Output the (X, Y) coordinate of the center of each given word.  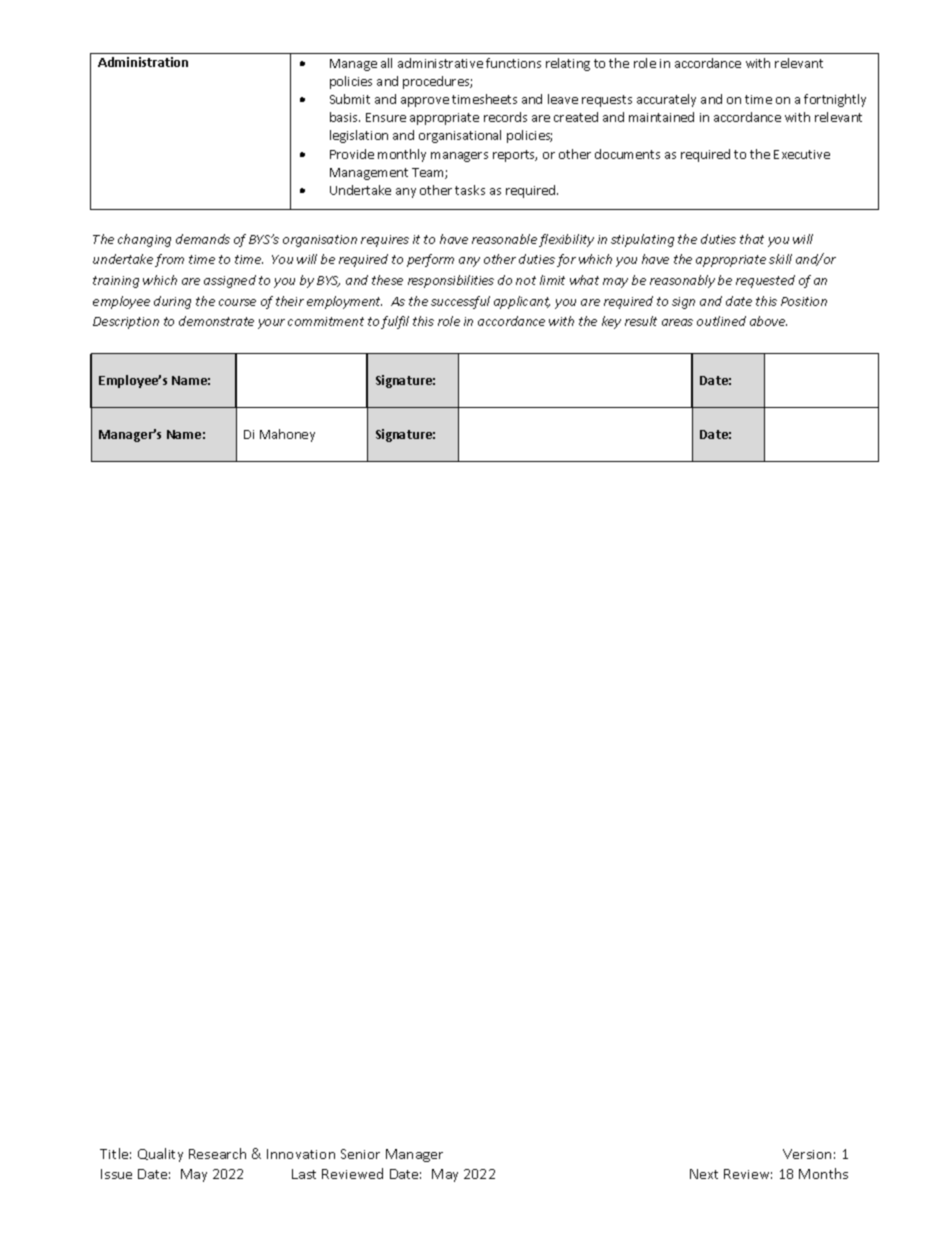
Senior (360, 1154)
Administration (143, 62)
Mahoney (287, 435)
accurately (666, 100)
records (505, 117)
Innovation (301, 1154)
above (768, 321)
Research (217, 1153)
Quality (160, 1155)
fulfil (395, 322)
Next (704, 1174)
